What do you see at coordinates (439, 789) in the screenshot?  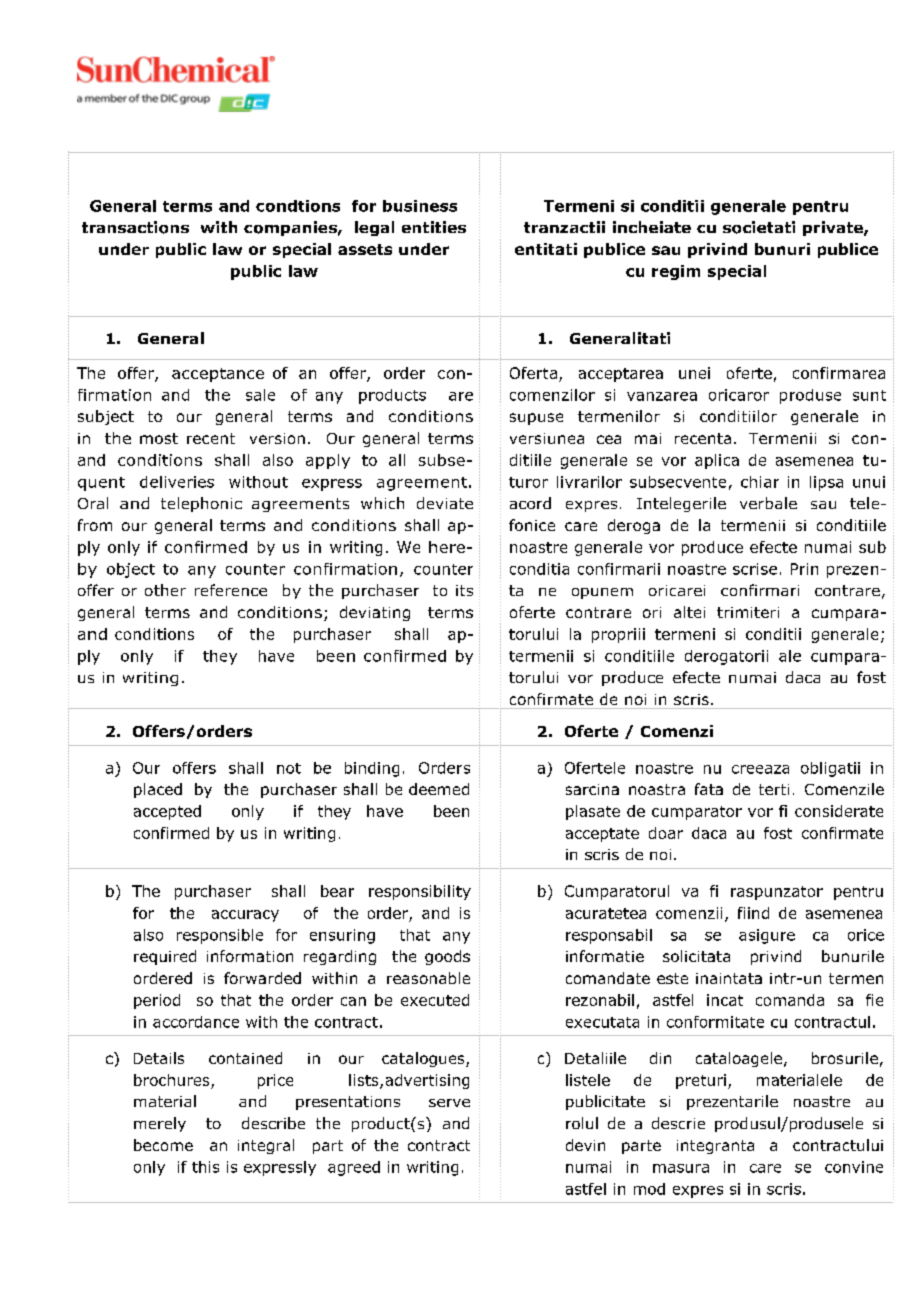 I see `deemed` at bounding box center [439, 789].
